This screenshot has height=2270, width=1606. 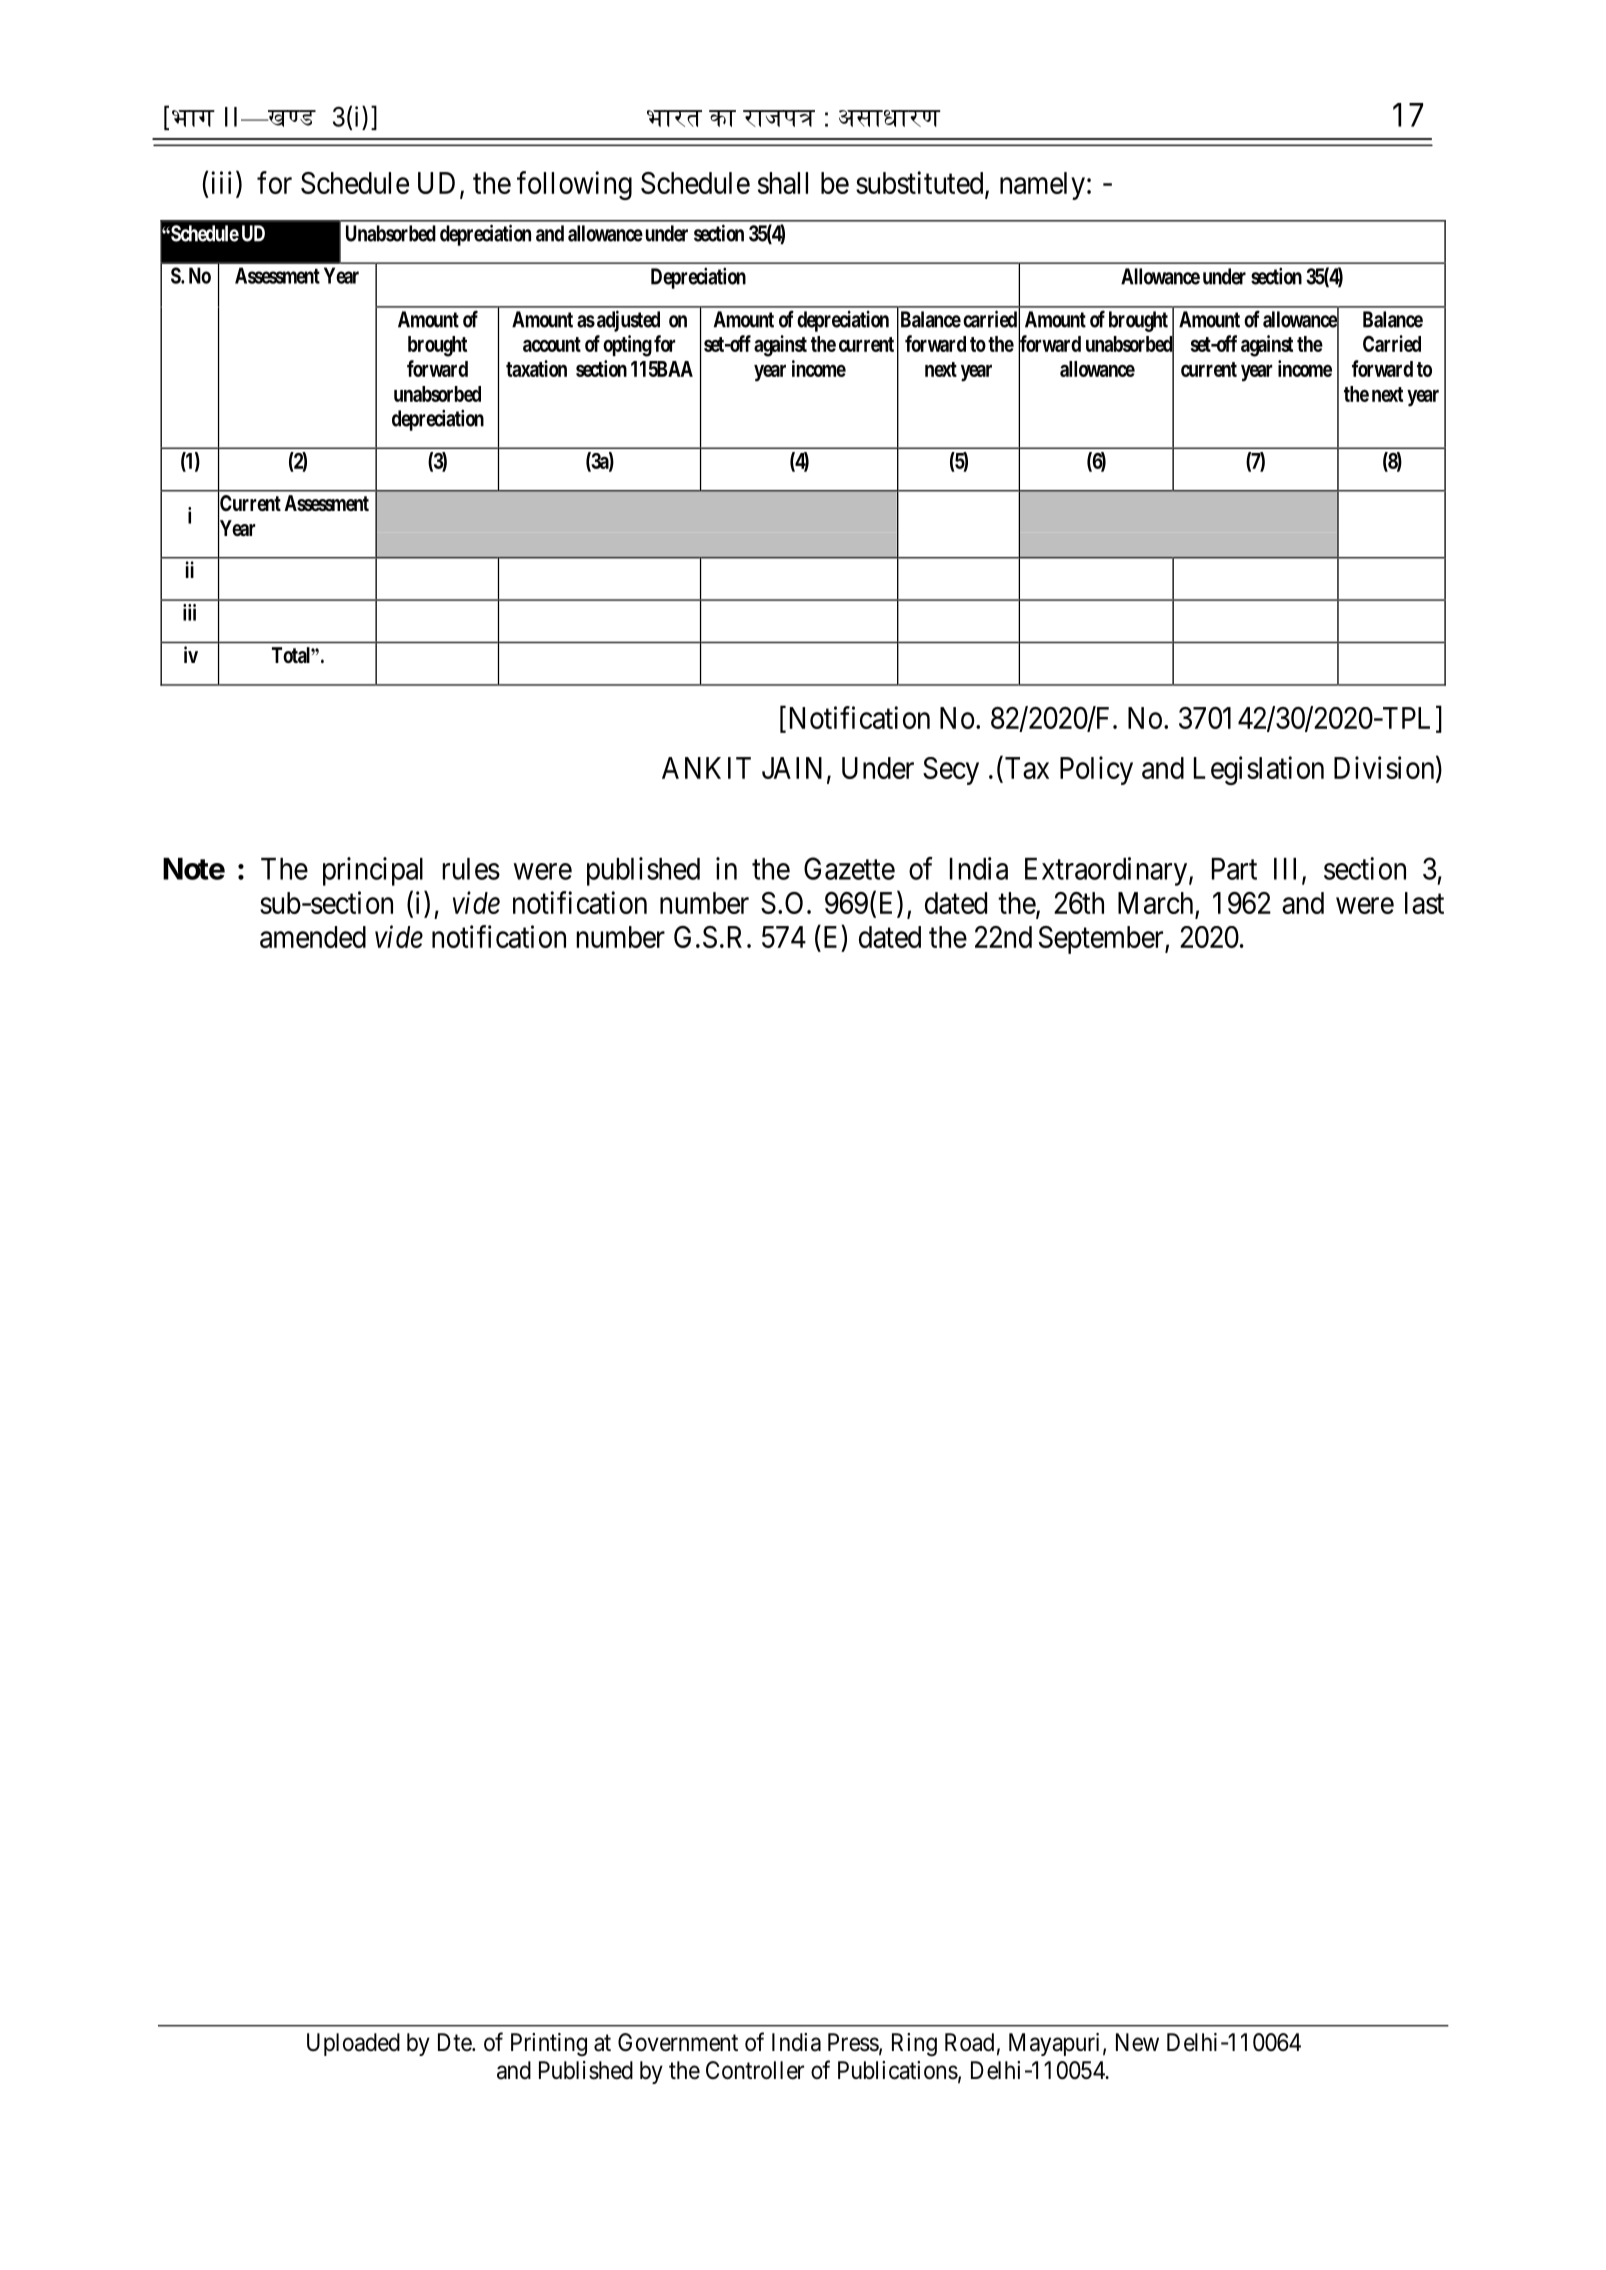 I want to click on Ring, so click(x=914, y=2045).
